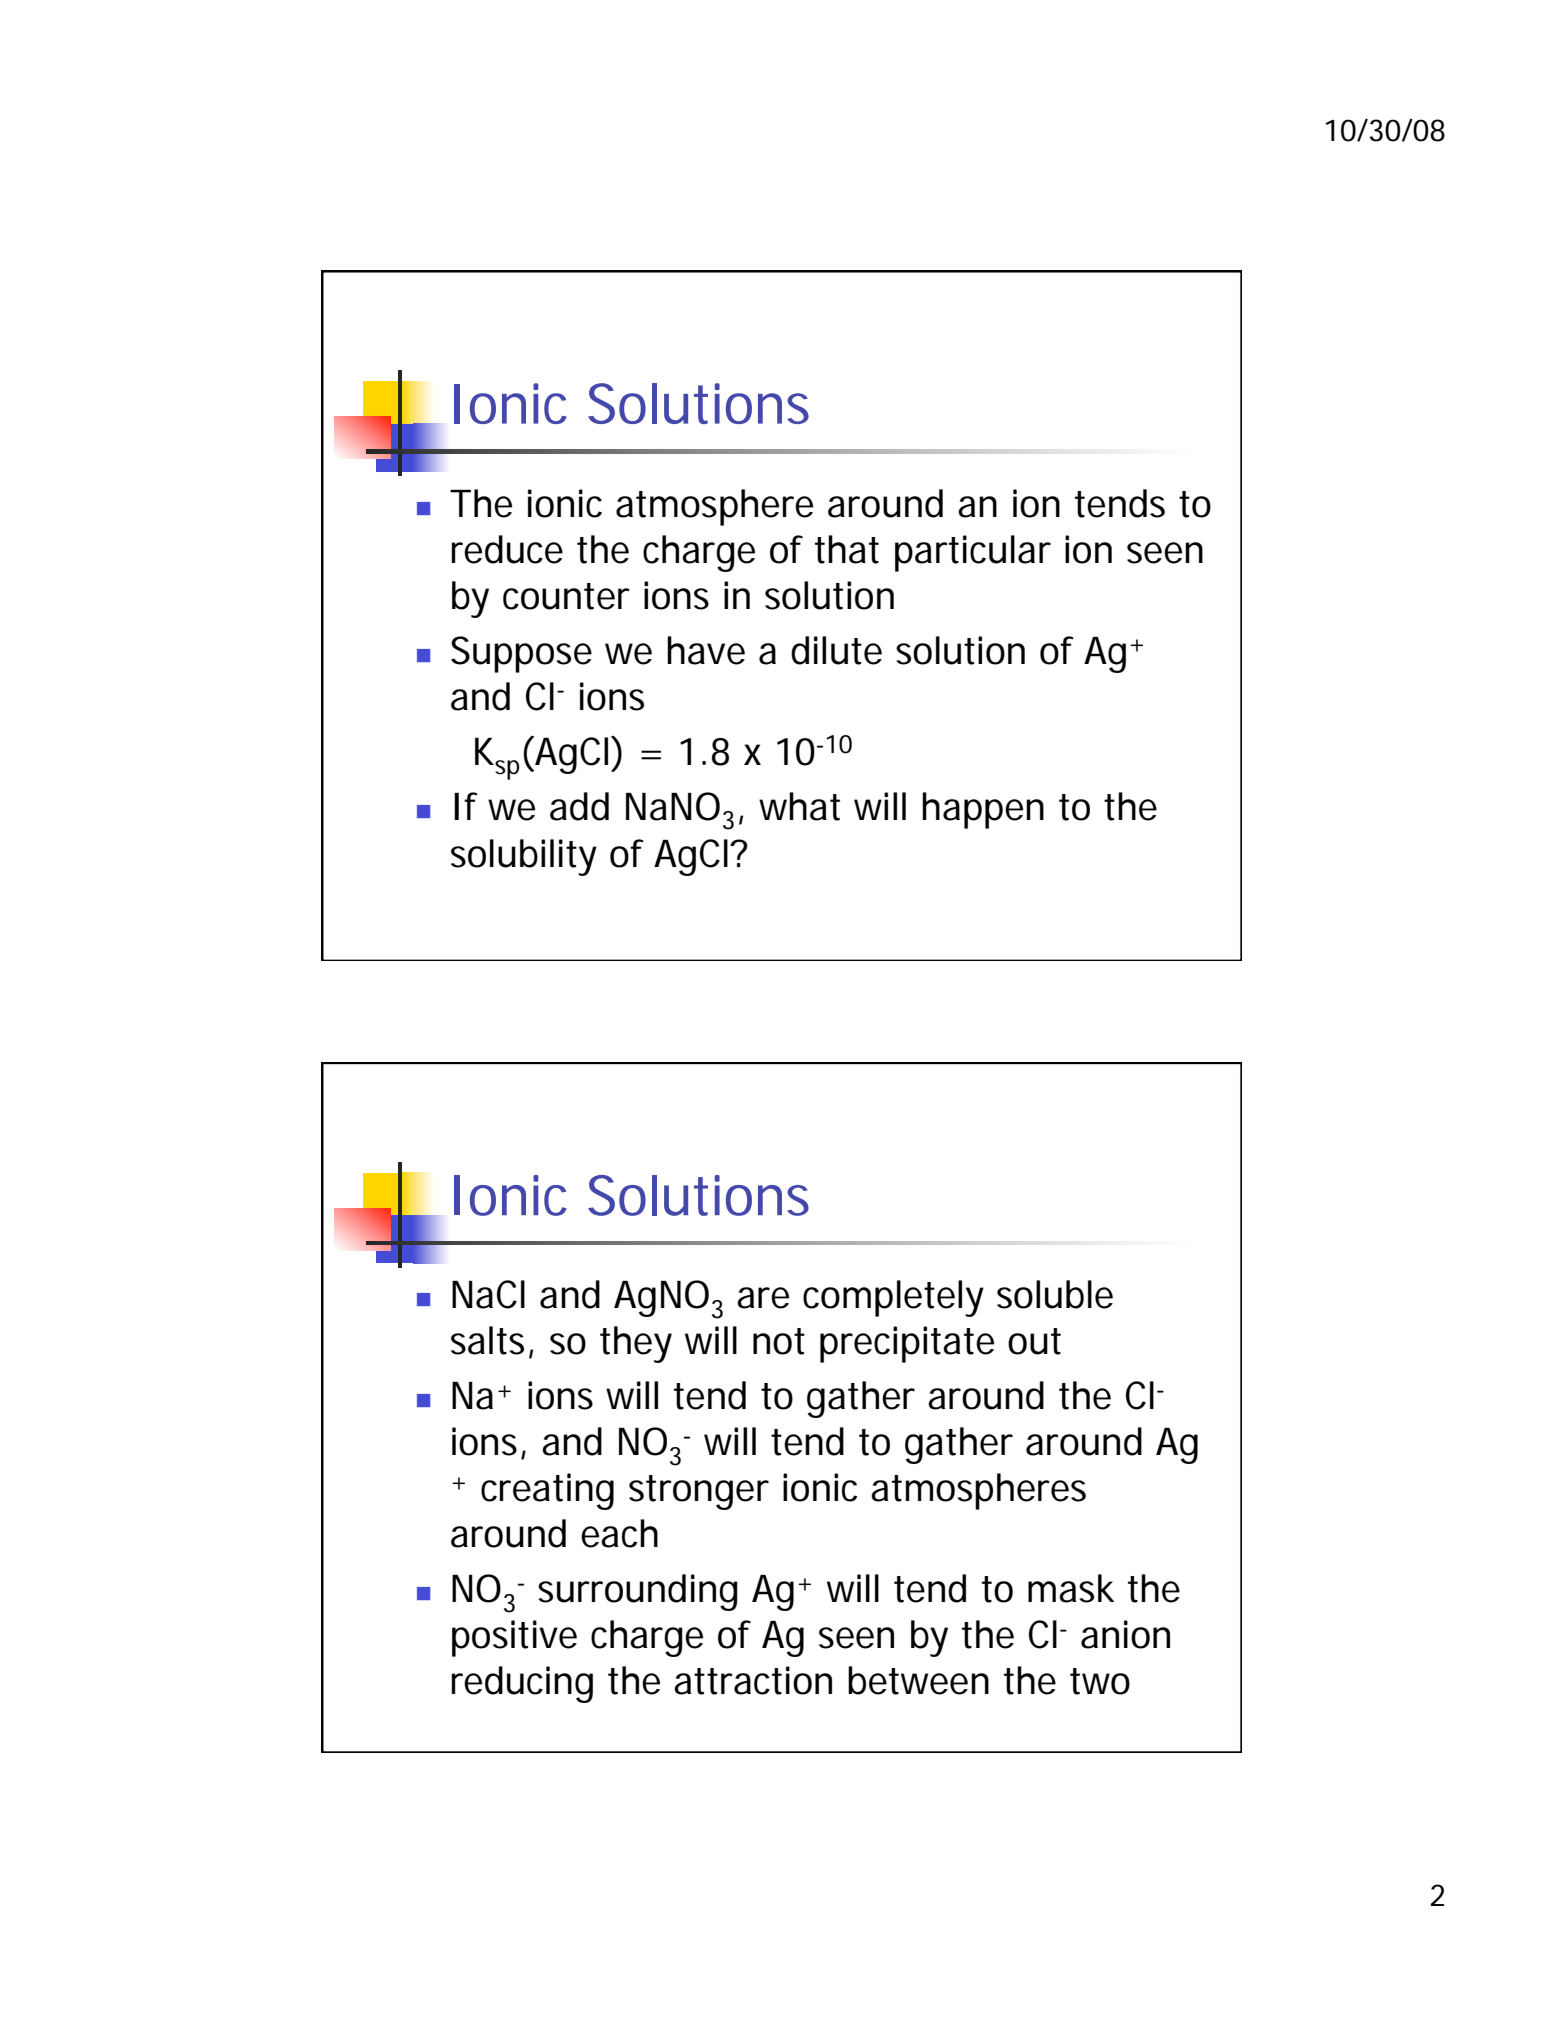 Image resolution: width=1563 pixels, height=2023 pixels. Describe the element at coordinates (566, 596) in the screenshot. I see `counter` at that location.
